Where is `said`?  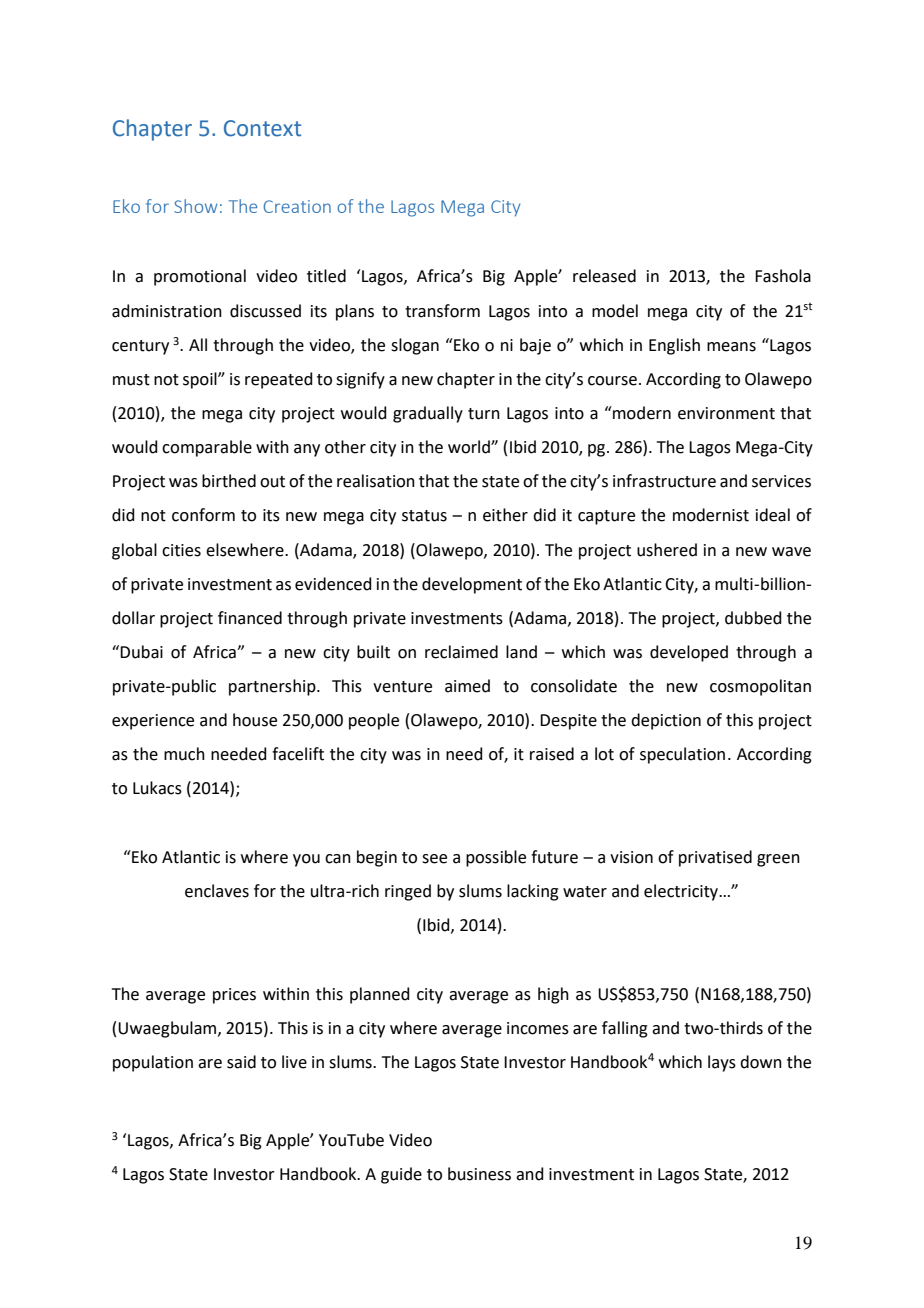 said is located at coordinates (241, 1062).
